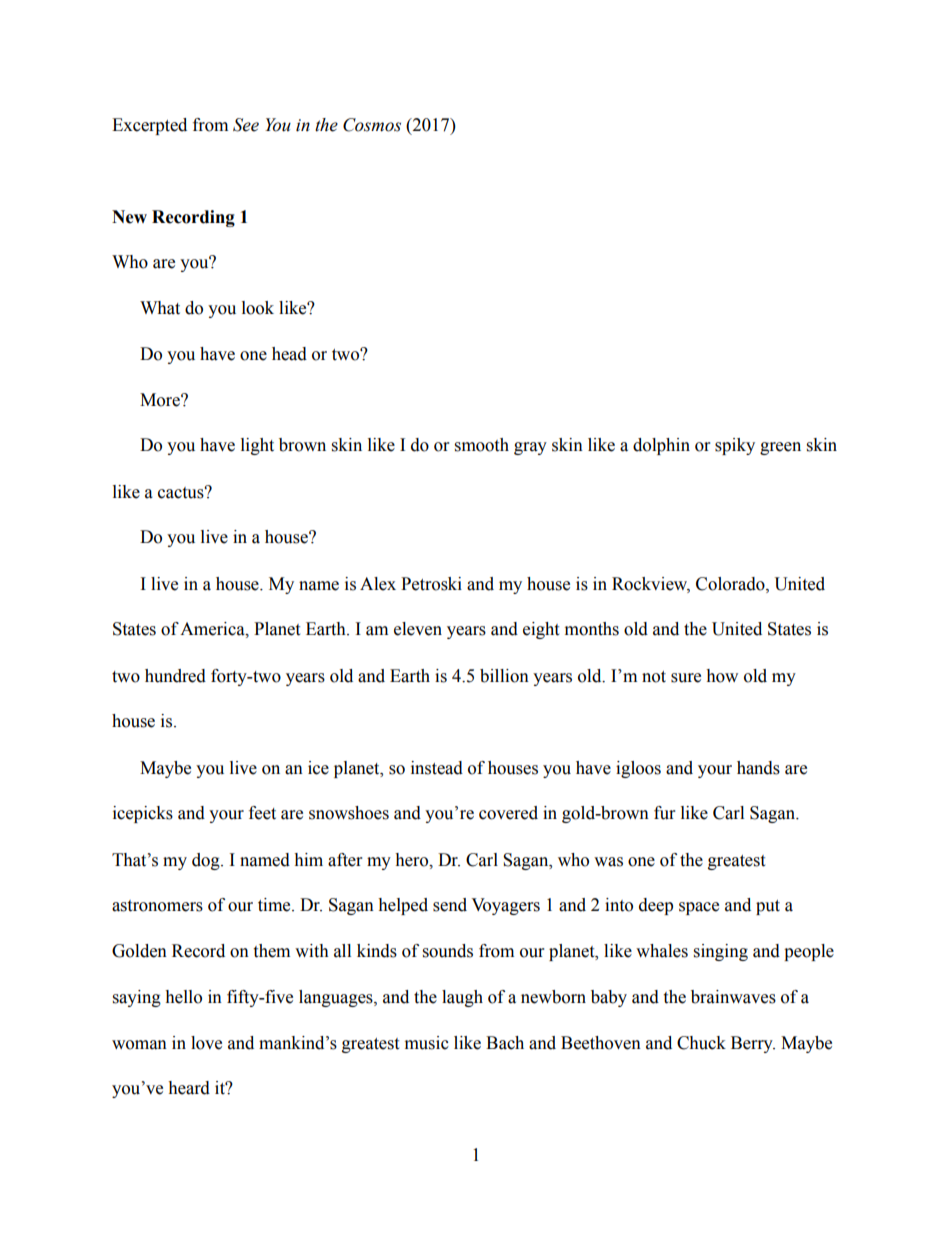 This image has height=1233, width=952. I want to click on eleven, so click(418, 629).
